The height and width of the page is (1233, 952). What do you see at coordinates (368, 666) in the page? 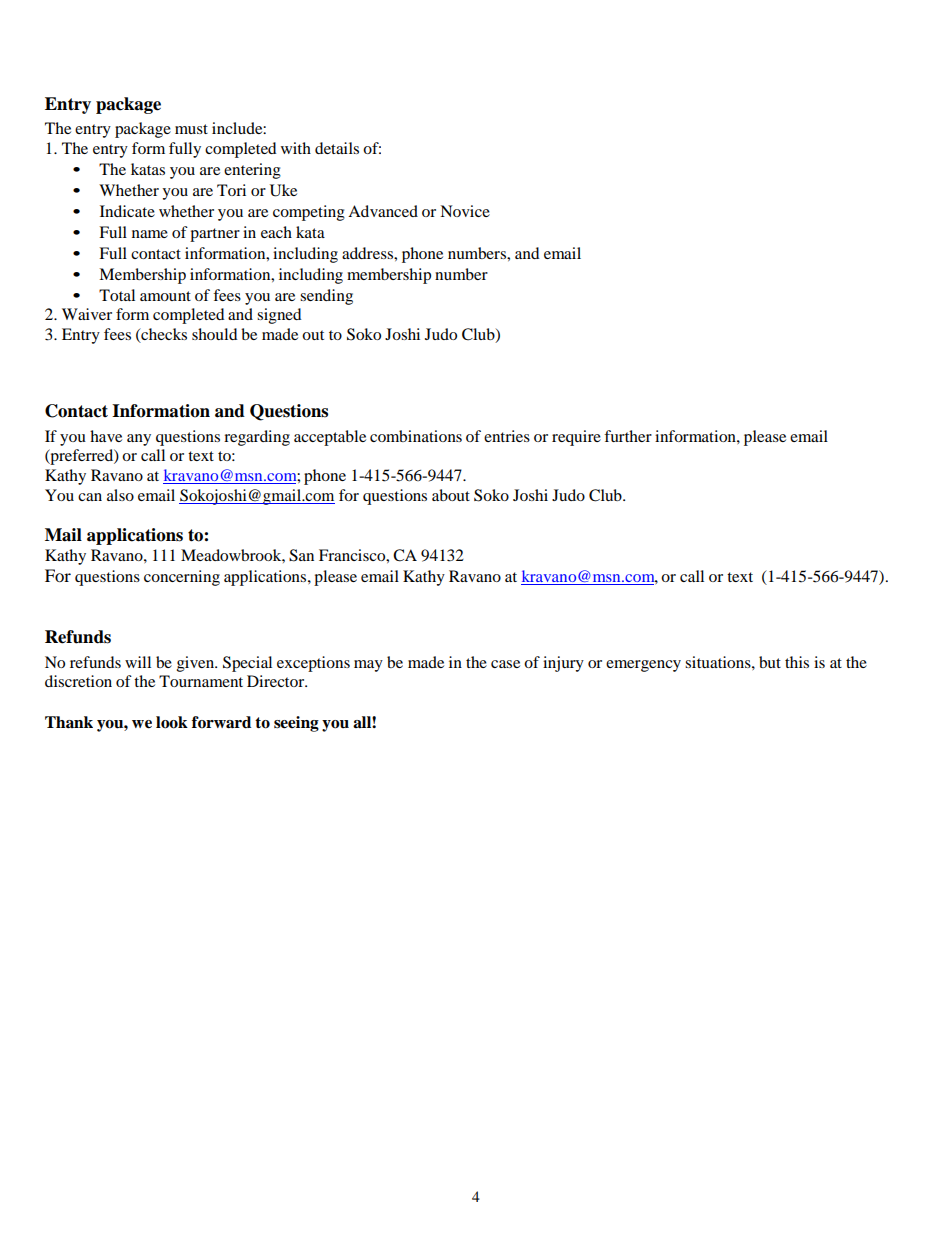
I see `may` at bounding box center [368, 666].
